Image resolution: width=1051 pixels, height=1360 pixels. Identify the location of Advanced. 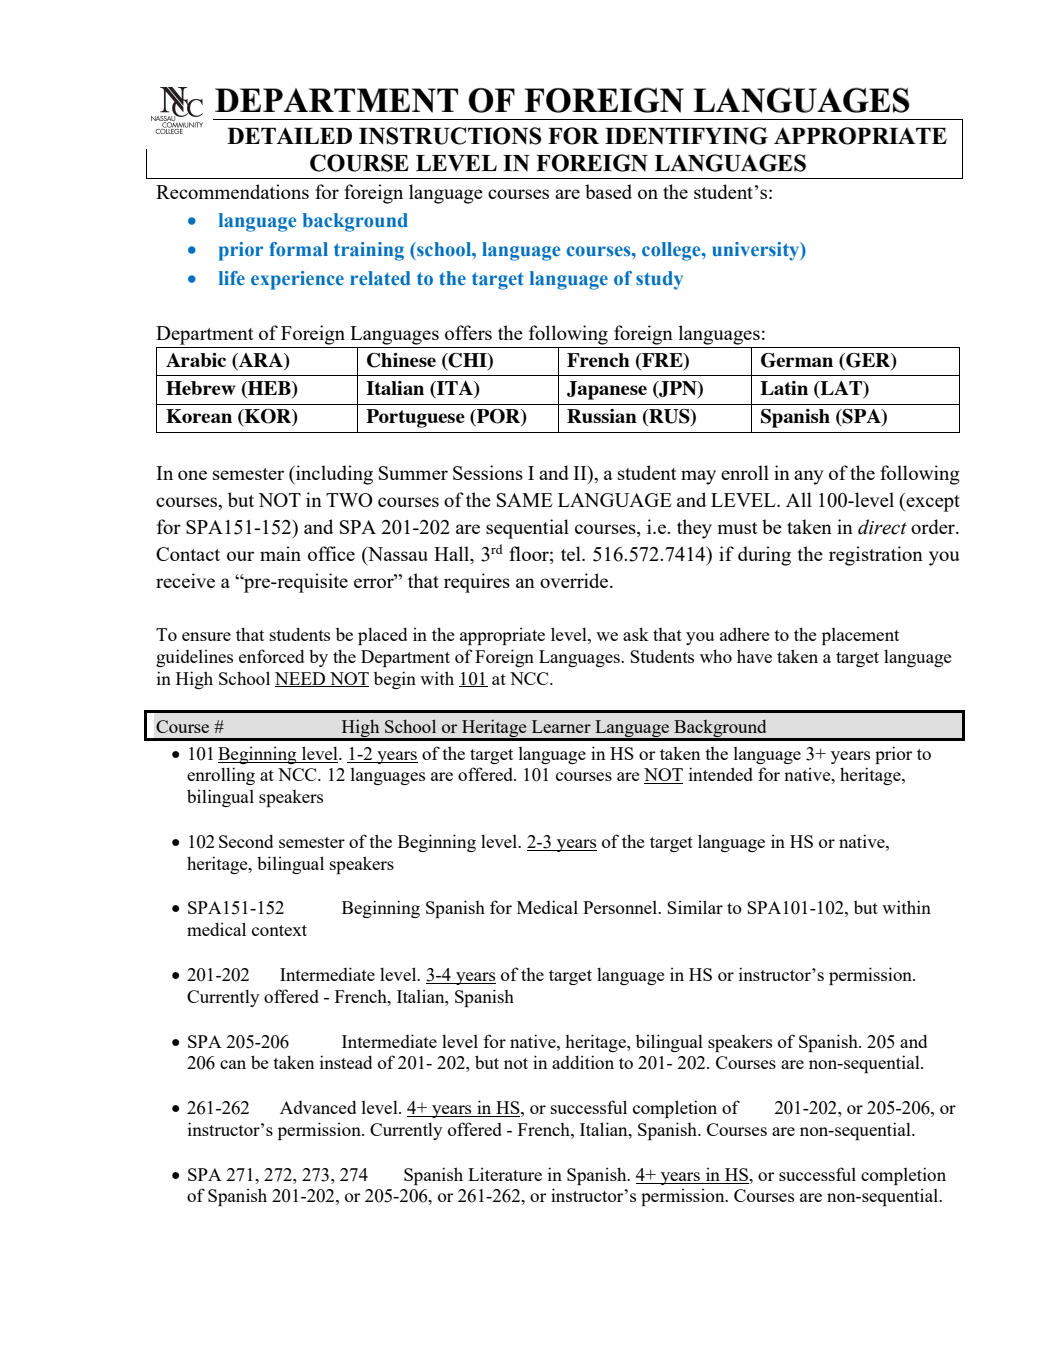
(318, 1107).
